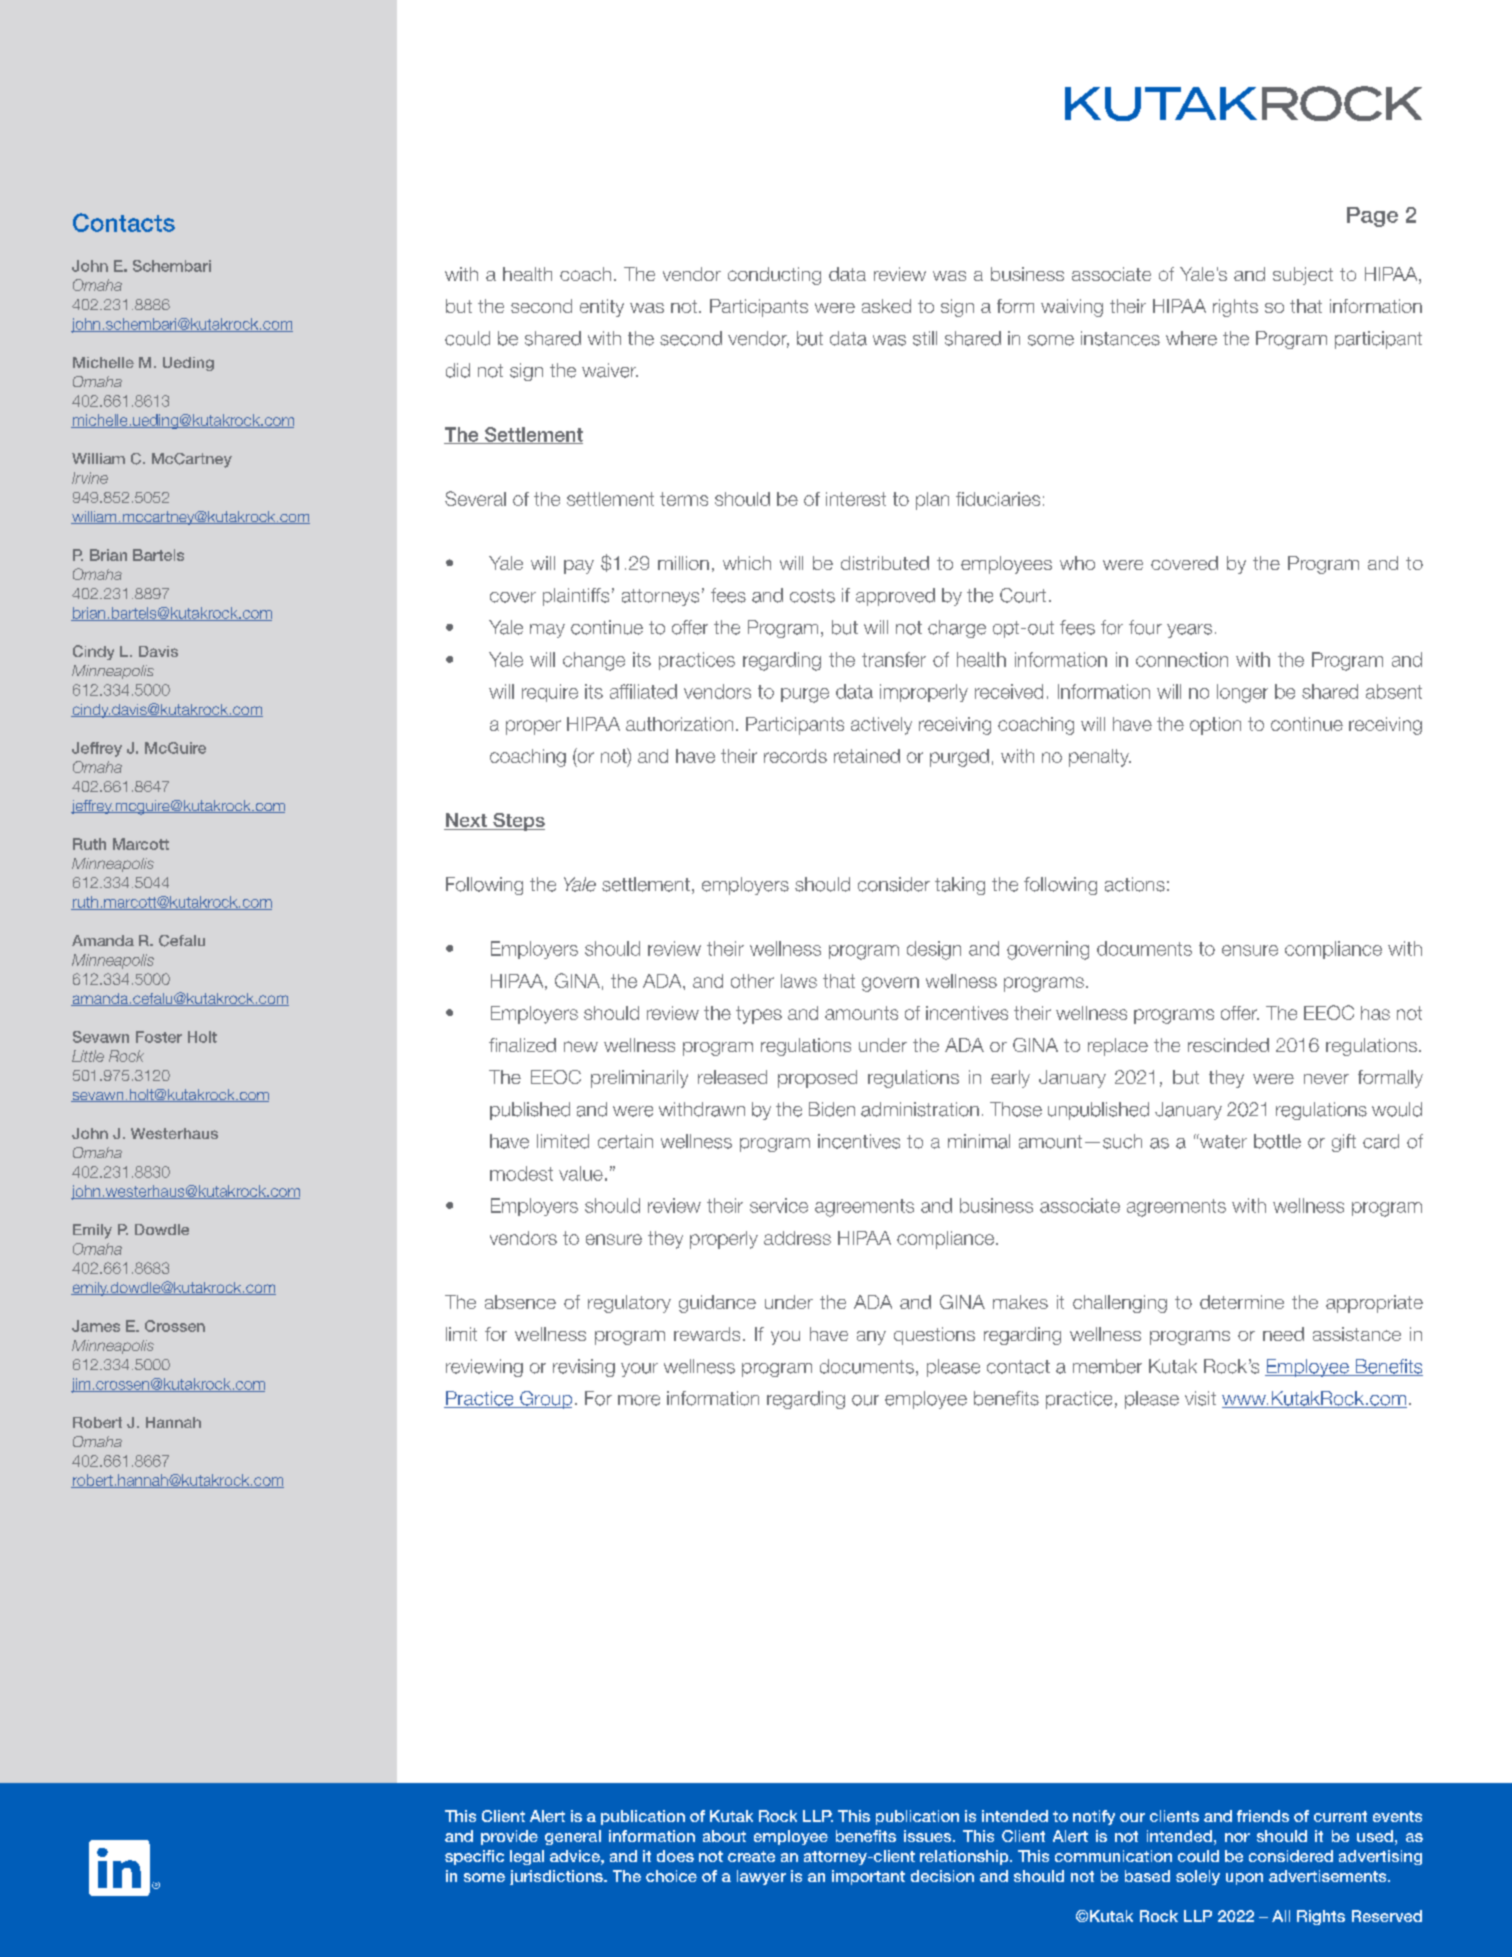 This document has height=1957, width=1512. Describe the element at coordinates (1303, 276) in the document. I see `subject` at that location.
